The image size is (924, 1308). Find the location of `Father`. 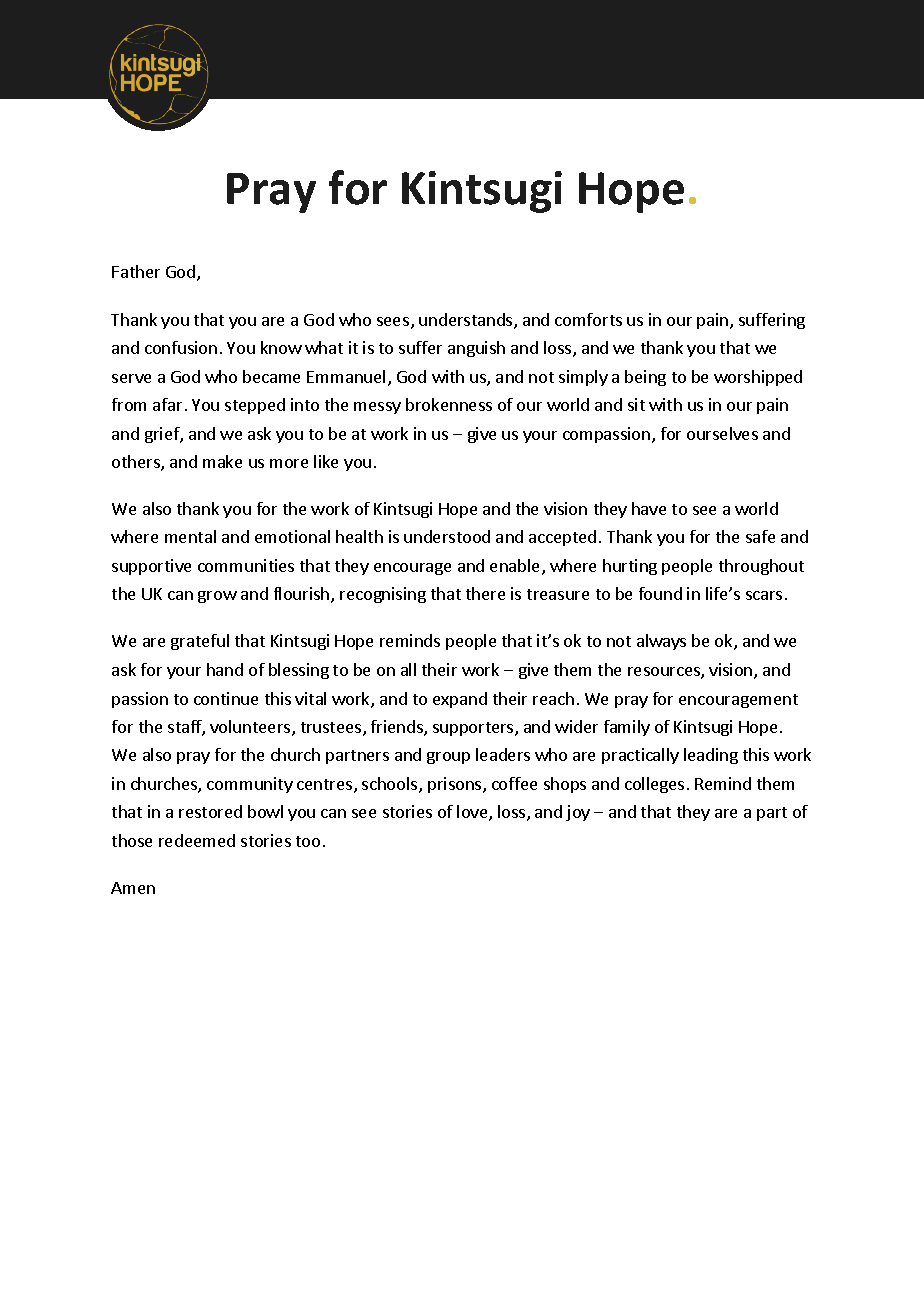

Father is located at coordinates (136, 271).
